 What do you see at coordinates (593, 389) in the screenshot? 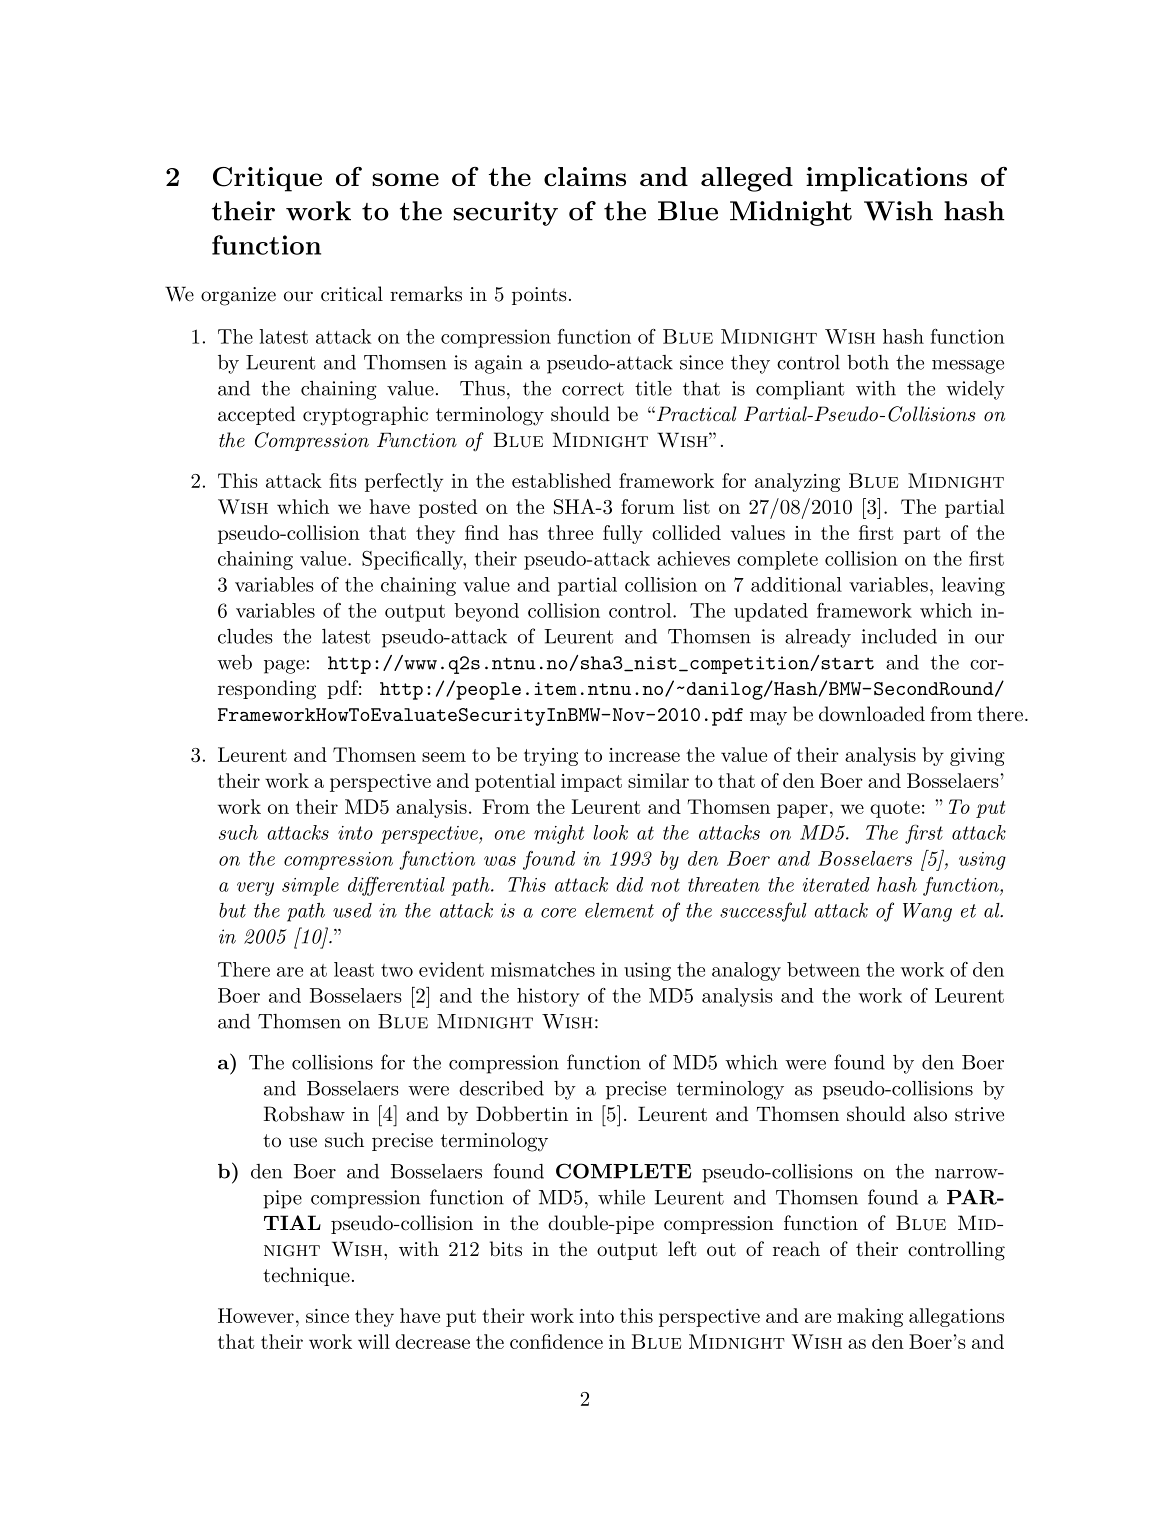
I see `correct` at bounding box center [593, 389].
